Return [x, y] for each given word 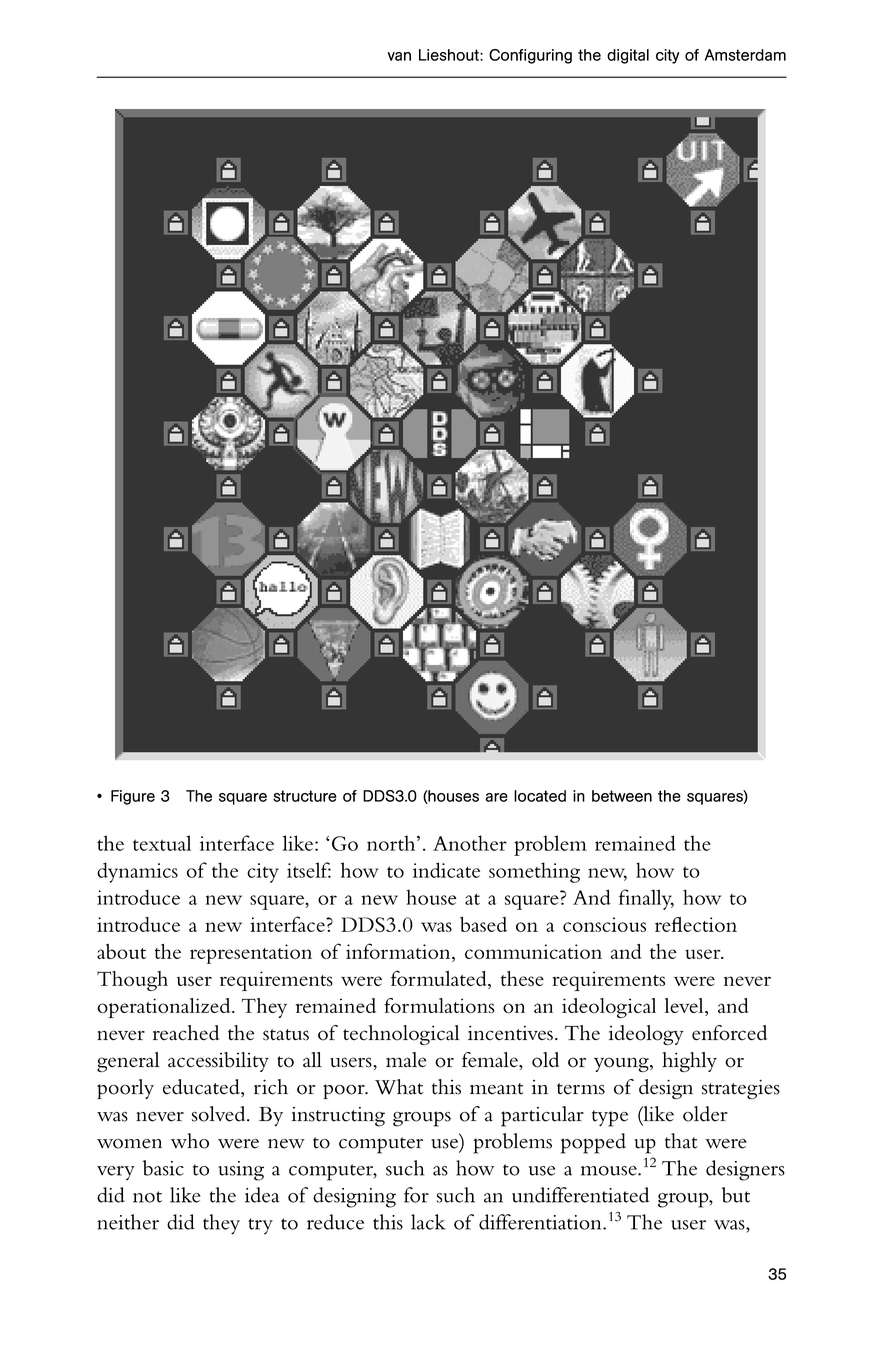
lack [428, 1222]
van [399, 56]
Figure [133, 797]
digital [628, 56]
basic [163, 1168]
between [622, 796]
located [540, 796]
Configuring [530, 56]
